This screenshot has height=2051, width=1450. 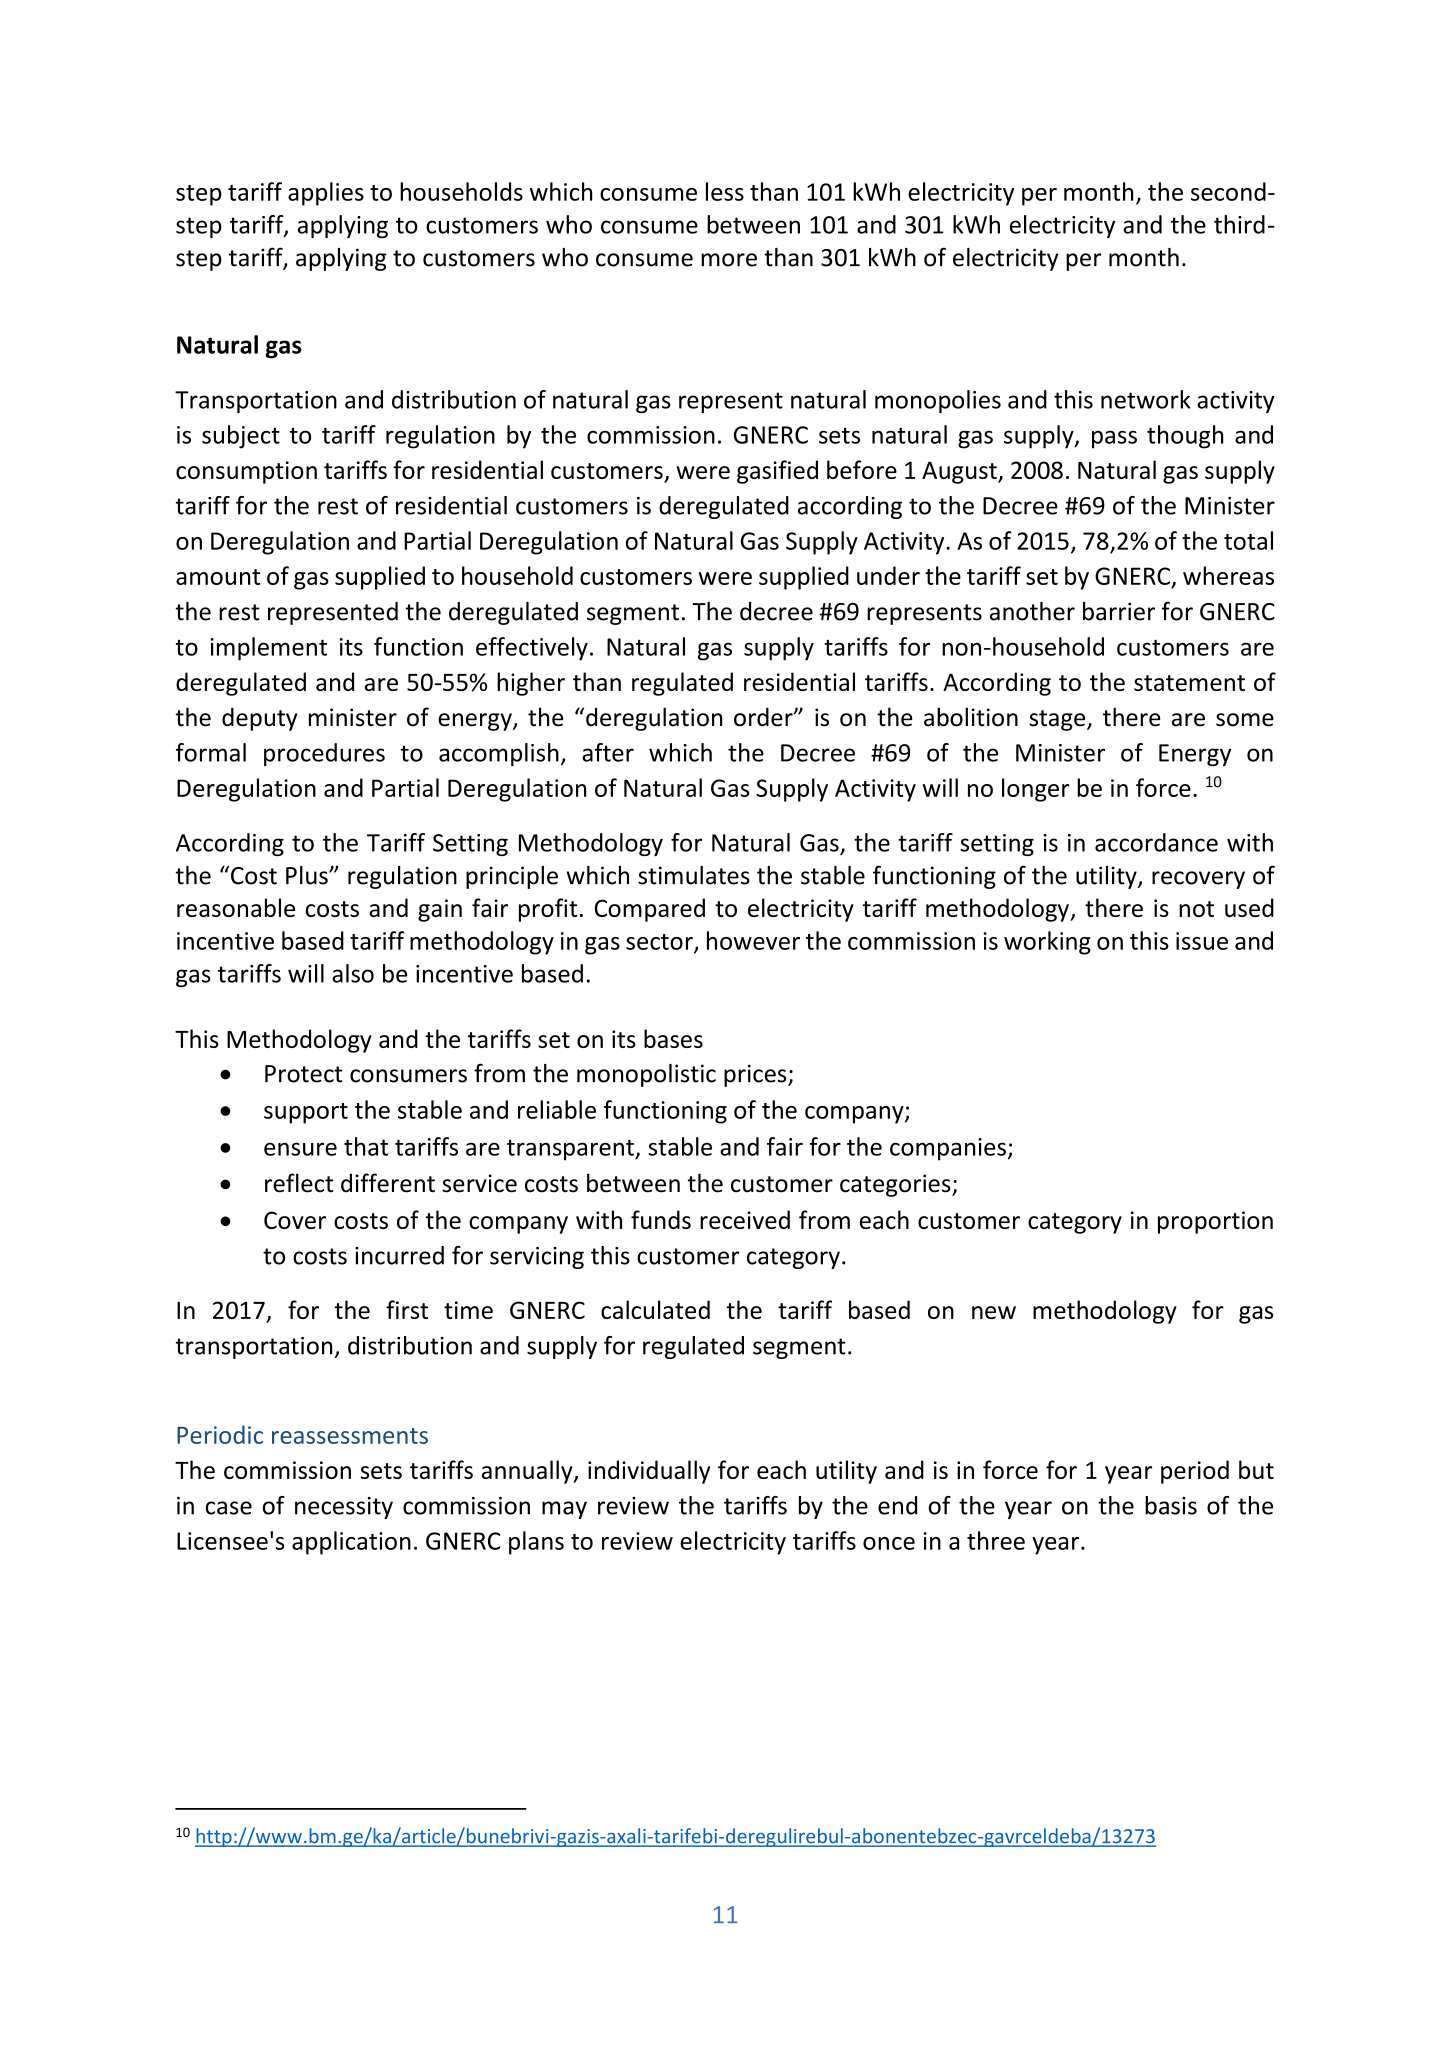 I want to click on applies, so click(x=326, y=194).
